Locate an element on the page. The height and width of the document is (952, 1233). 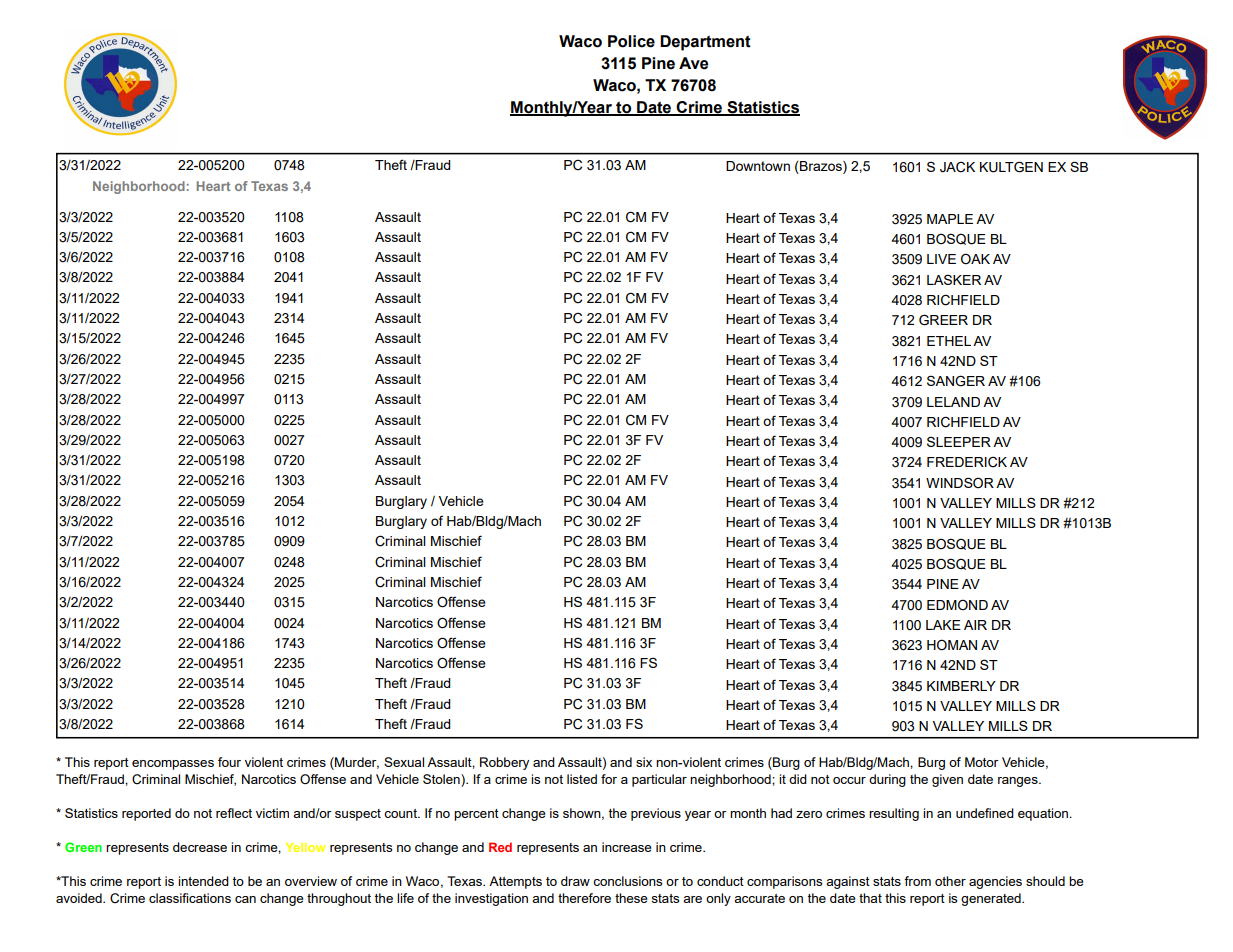
ETHEL is located at coordinates (949, 341).
